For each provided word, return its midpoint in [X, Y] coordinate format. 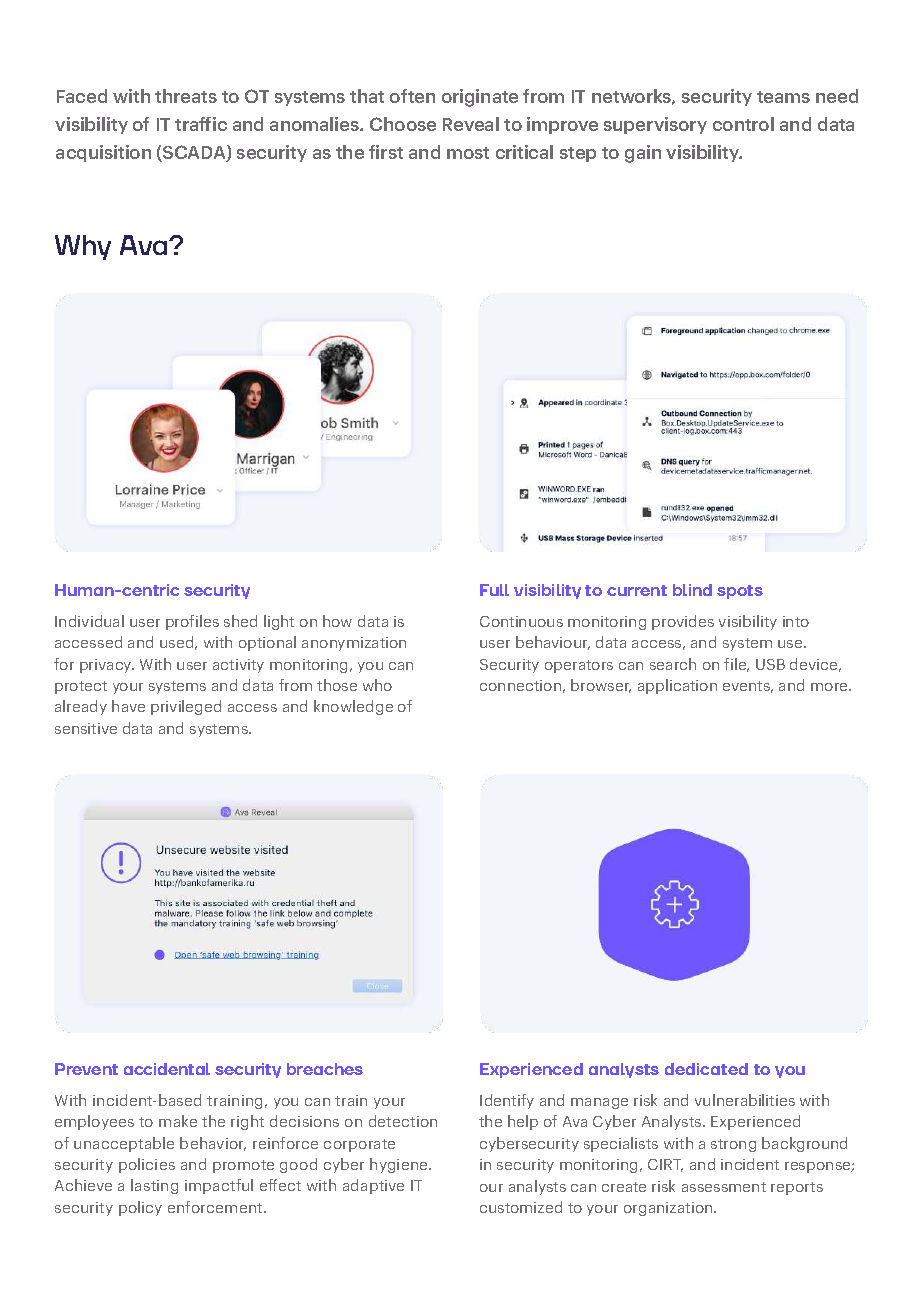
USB [770, 664]
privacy [107, 666]
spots [740, 592]
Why [83, 247]
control [743, 124]
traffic [201, 124]
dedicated [706, 1069]
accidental [167, 1069]
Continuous [521, 621]
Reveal [471, 124]
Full [494, 590]
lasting [154, 1186]
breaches [325, 1069]
